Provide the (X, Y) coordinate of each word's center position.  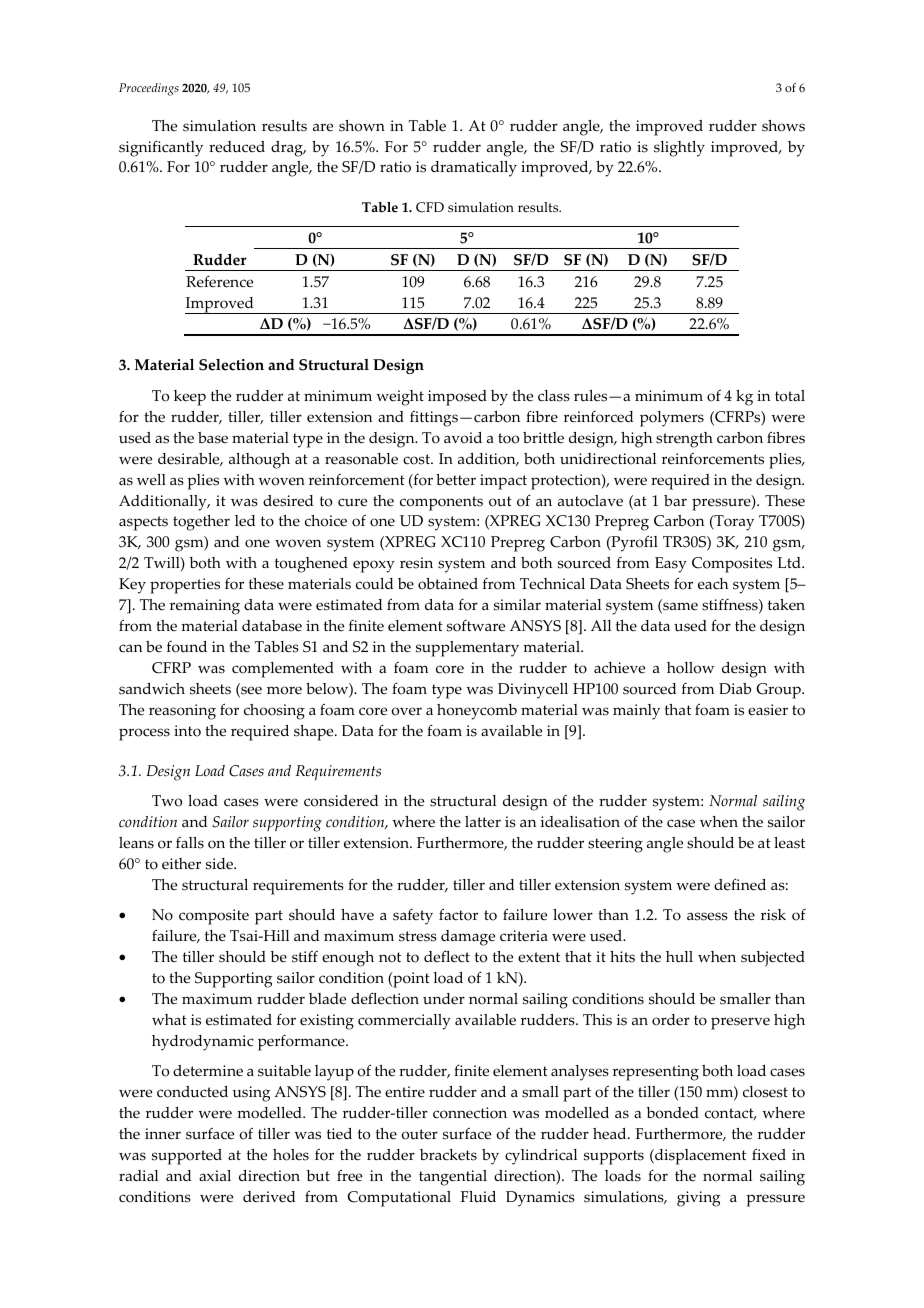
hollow (690, 668)
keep (190, 398)
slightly (679, 149)
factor (458, 914)
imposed (457, 398)
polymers (672, 419)
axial (215, 1175)
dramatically (474, 169)
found (187, 647)
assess (707, 916)
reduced (237, 147)
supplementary (467, 649)
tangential (453, 1178)
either (181, 864)
